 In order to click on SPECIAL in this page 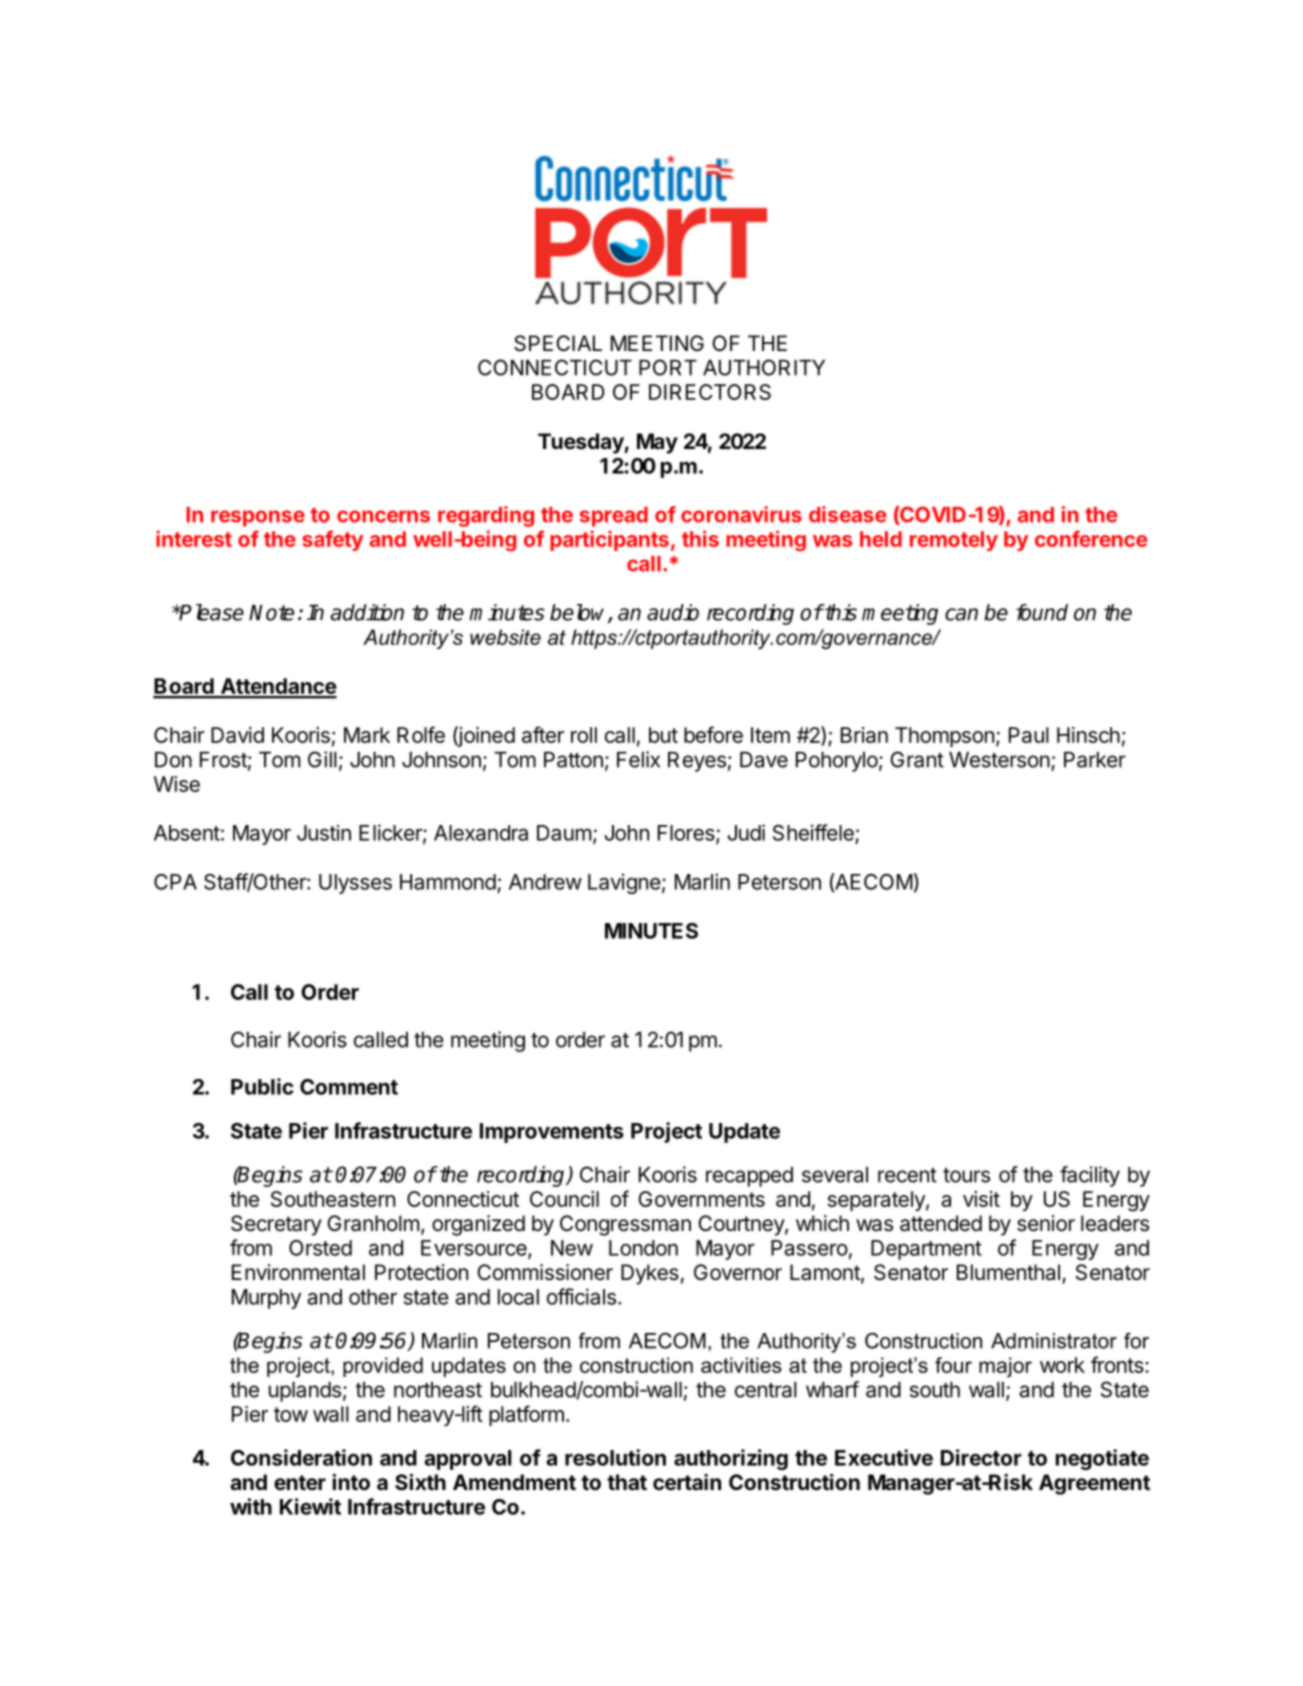, I will do `click(558, 343)`.
